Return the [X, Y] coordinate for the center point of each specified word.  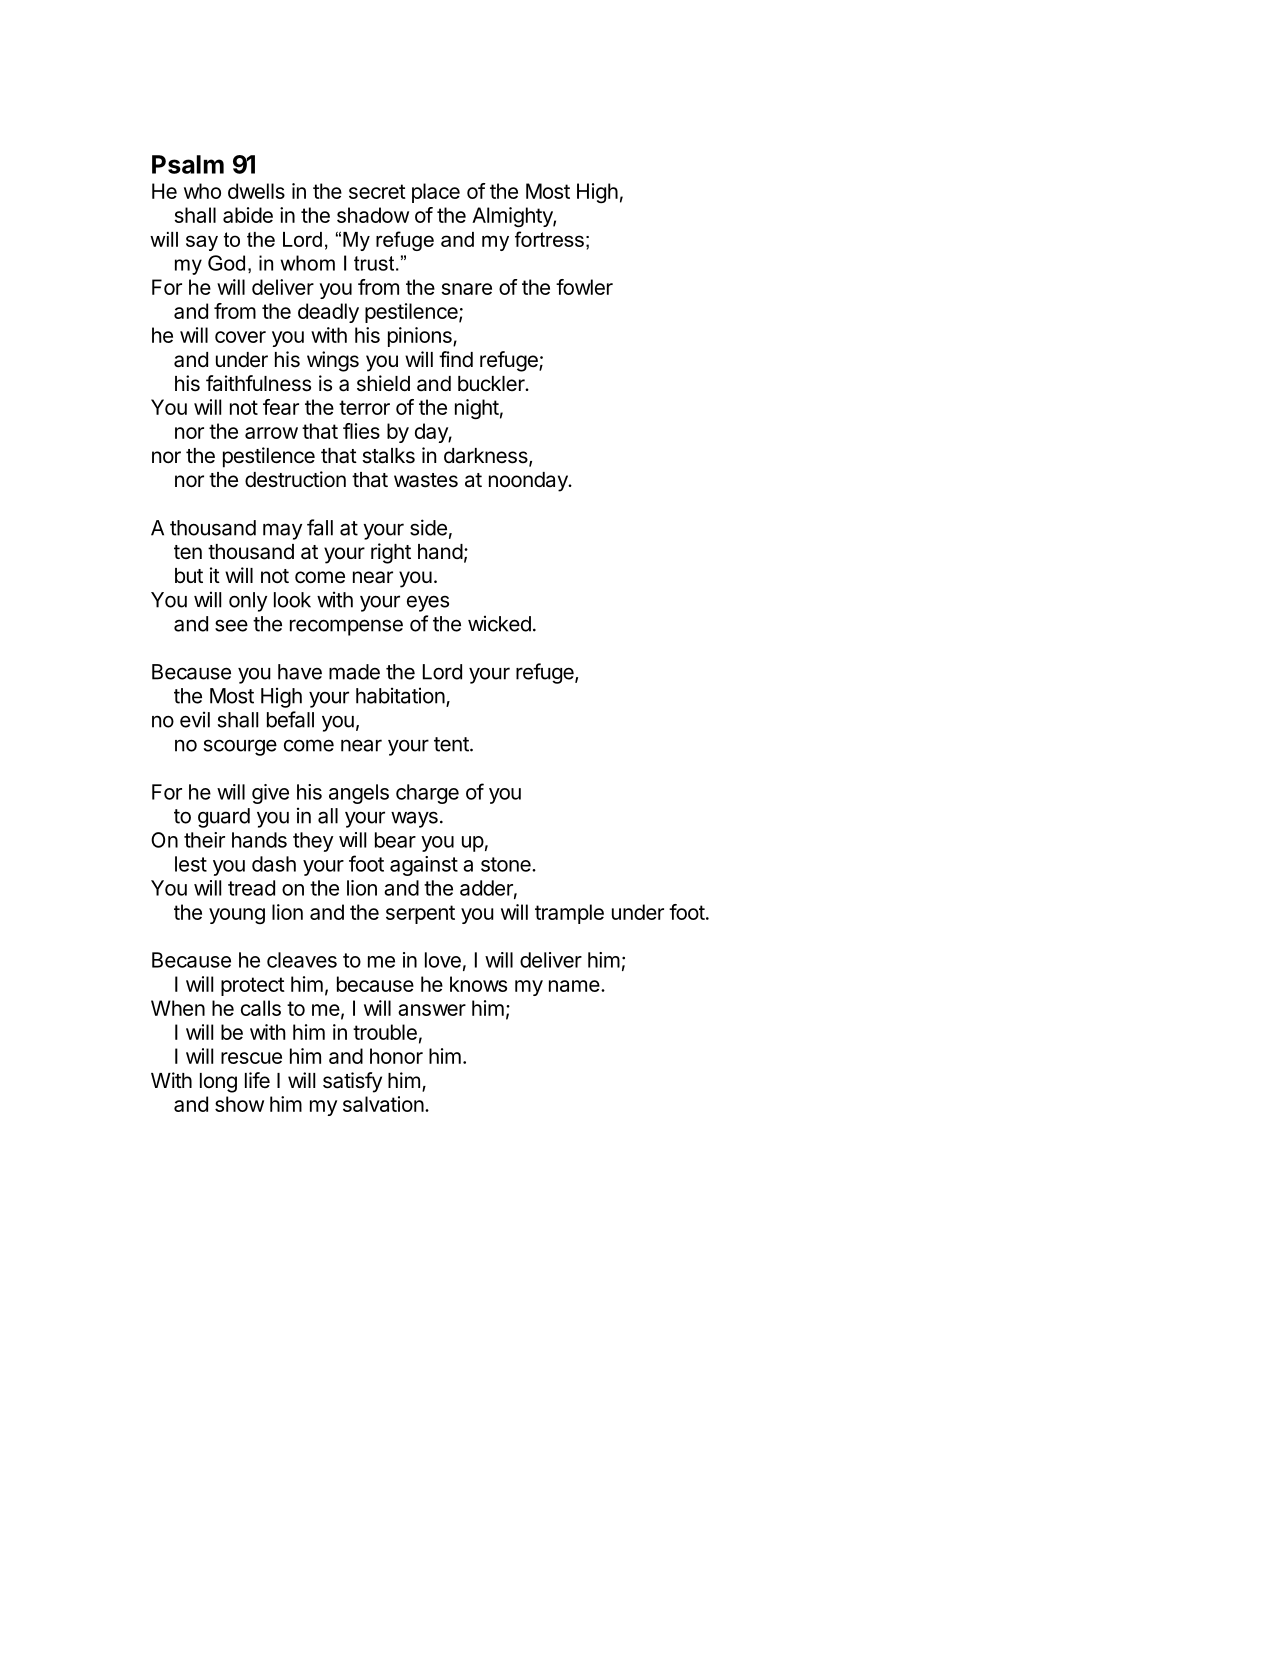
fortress [549, 239]
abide [248, 215]
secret [377, 191]
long [218, 1083]
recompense [346, 627]
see [231, 625]
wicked [499, 623]
